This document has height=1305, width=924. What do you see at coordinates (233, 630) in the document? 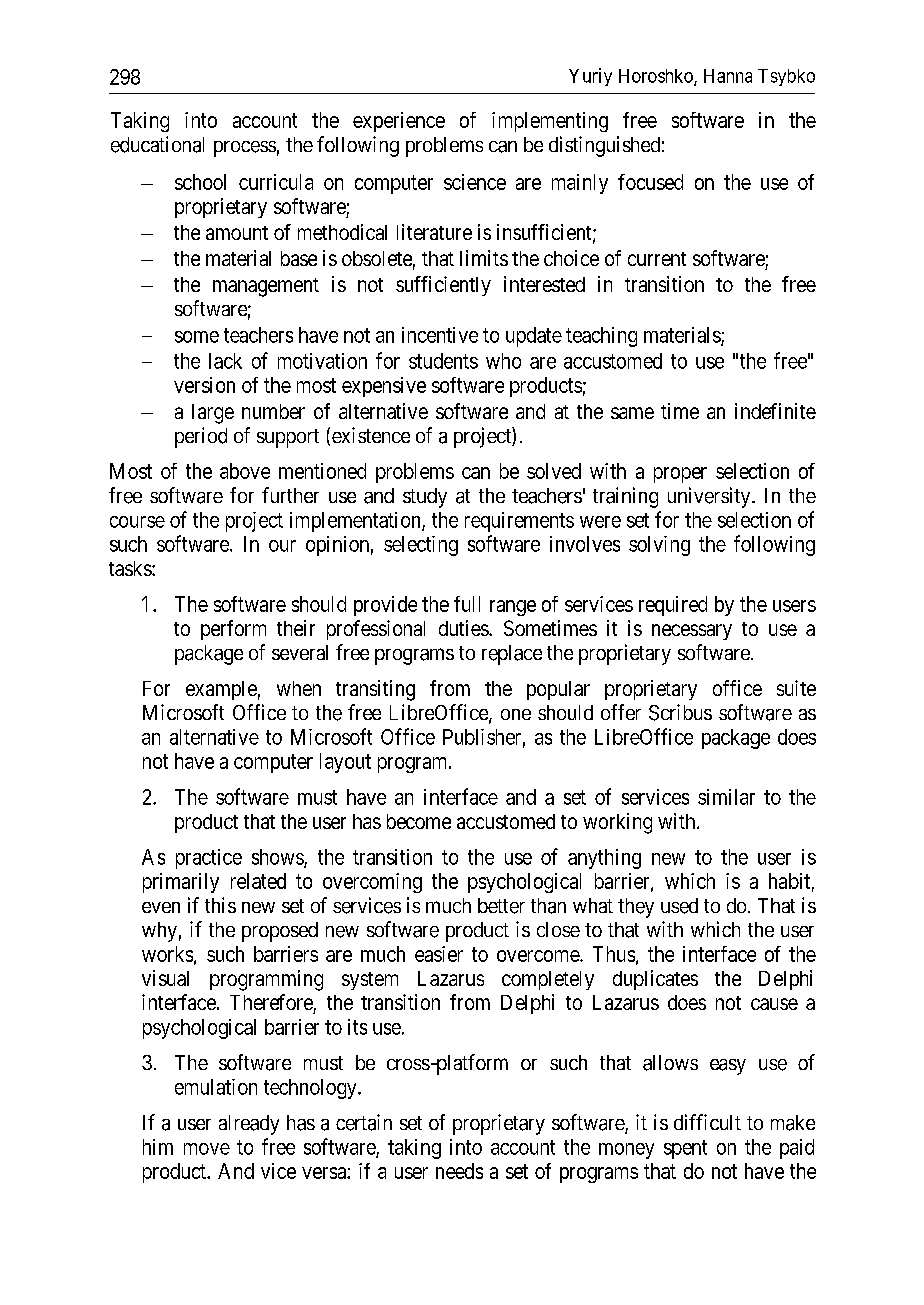
I see `perform` at bounding box center [233, 630].
